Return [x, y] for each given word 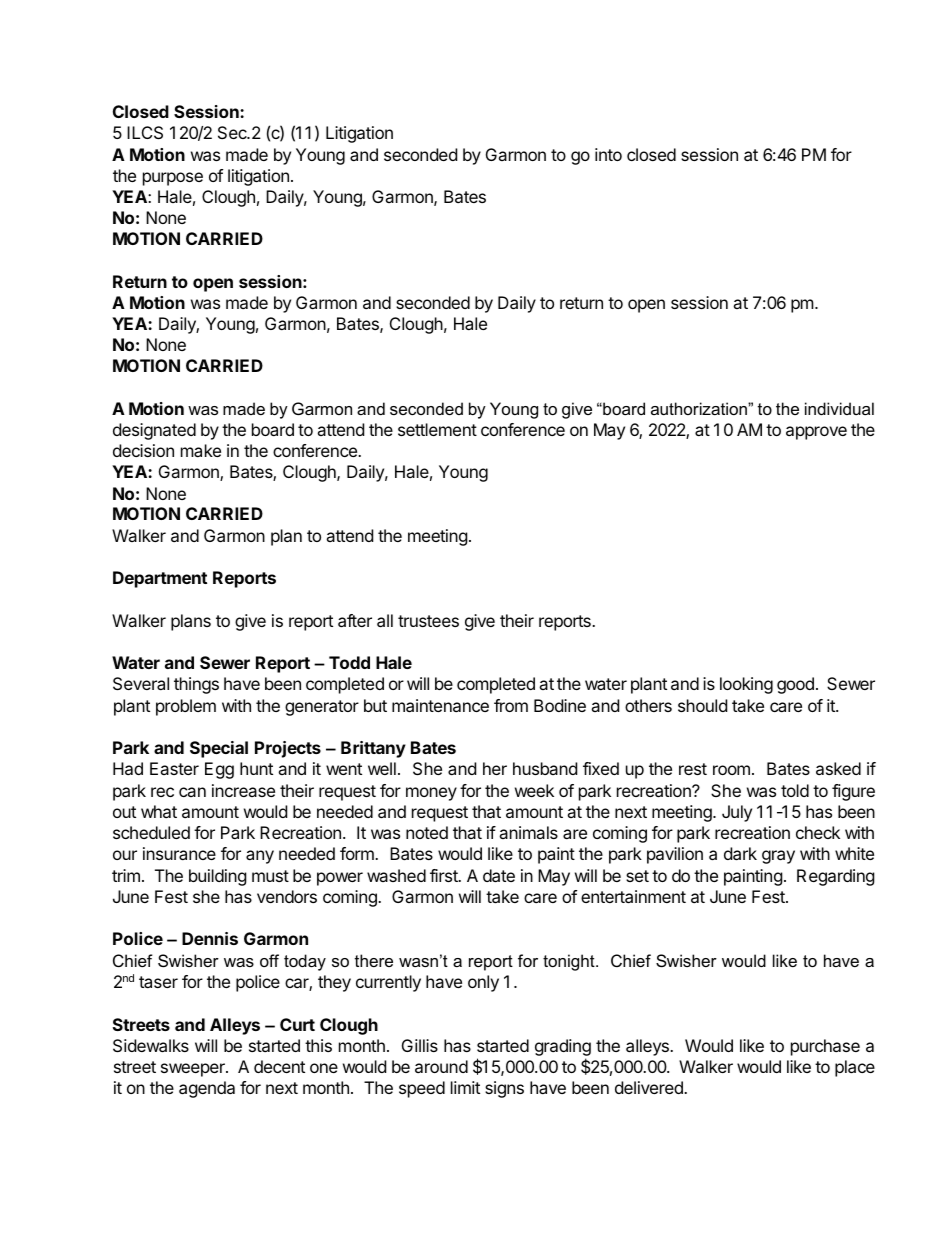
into [608, 154]
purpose [173, 179]
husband [545, 768]
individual [839, 408]
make [201, 450]
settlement [437, 429]
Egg [219, 770]
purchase [825, 1047]
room [731, 770]
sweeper [194, 1070]
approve [816, 433]
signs [504, 1089]
